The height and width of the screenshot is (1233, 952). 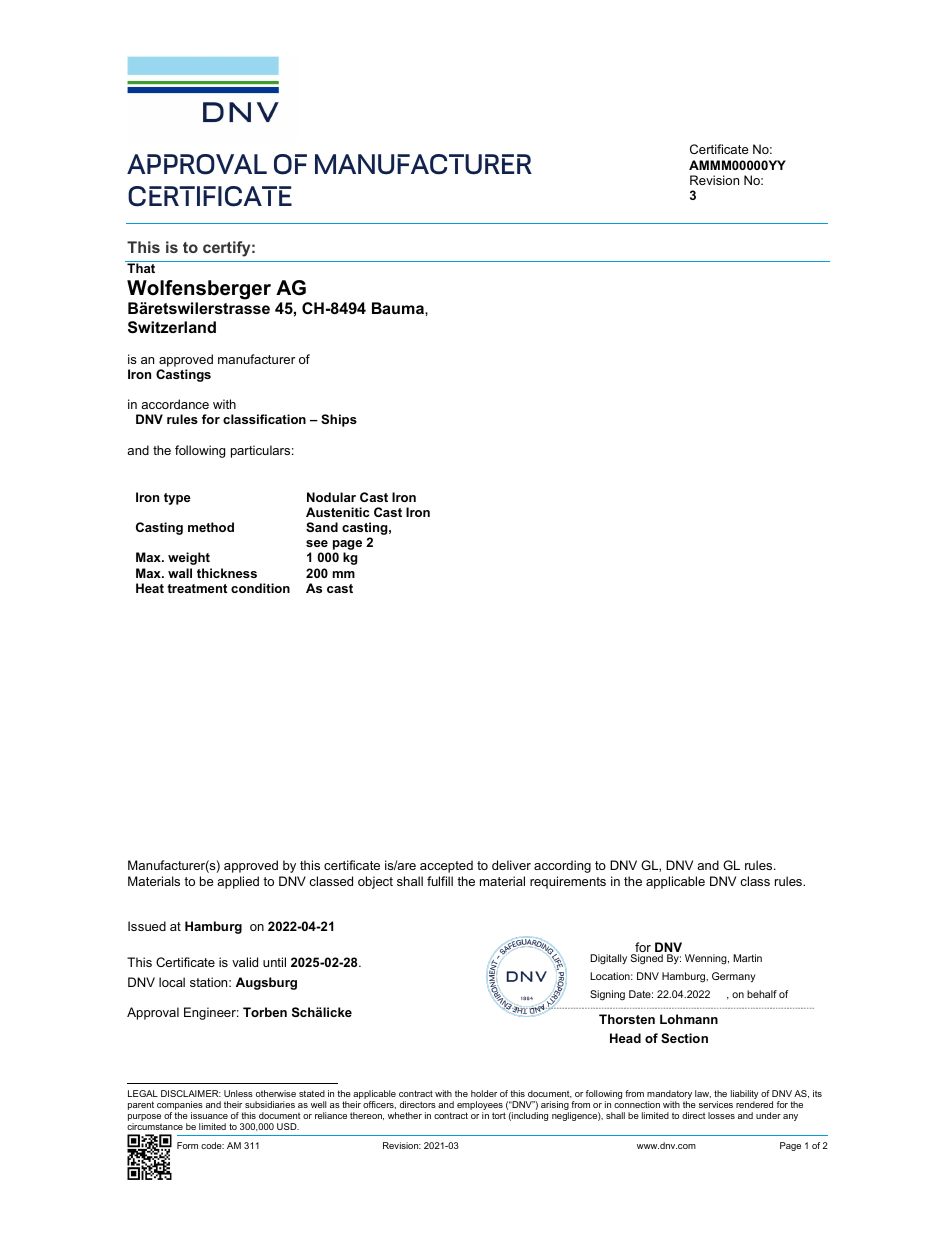 What do you see at coordinates (339, 420) in the screenshot?
I see `Ships` at bounding box center [339, 420].
